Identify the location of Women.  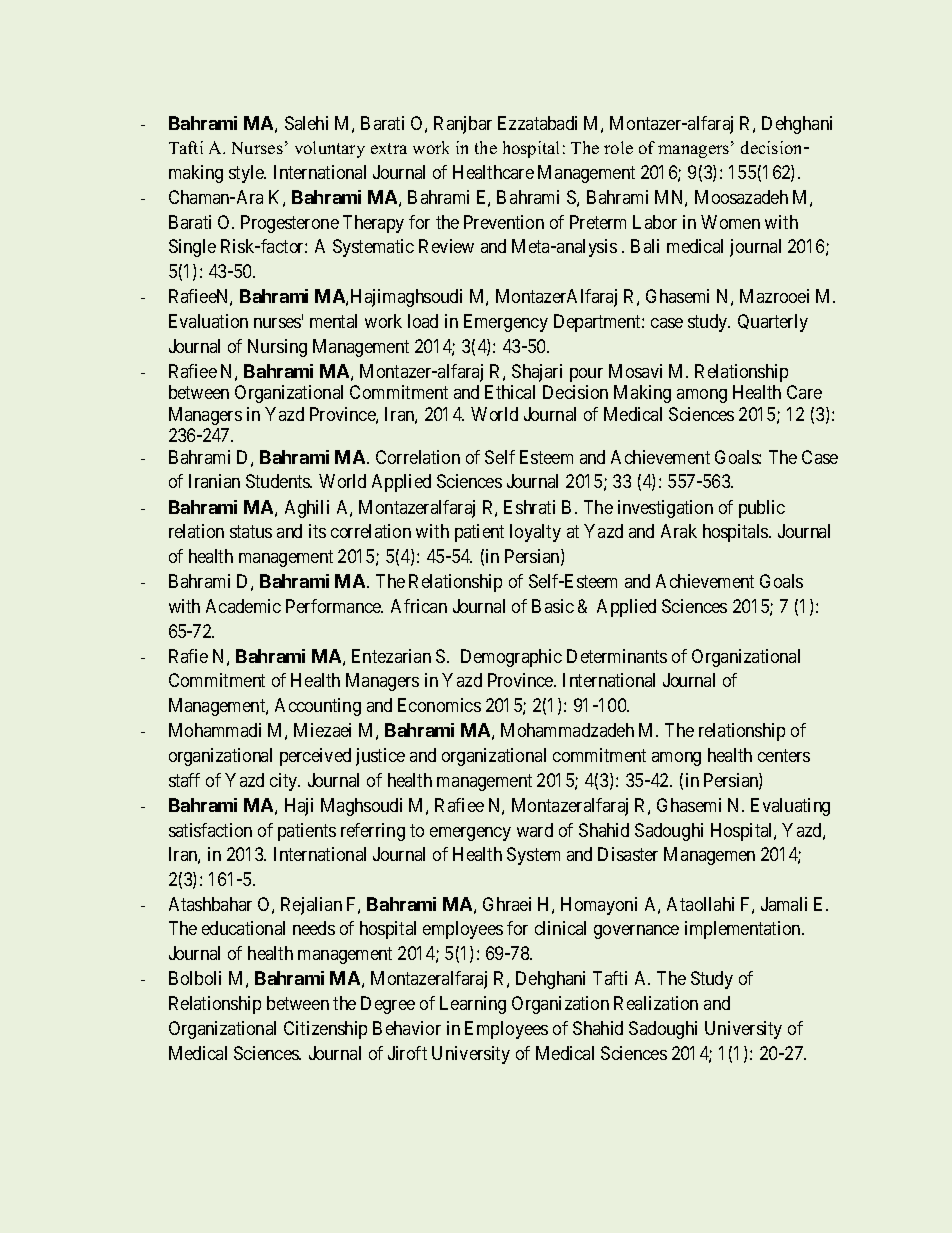
(730, 222).
